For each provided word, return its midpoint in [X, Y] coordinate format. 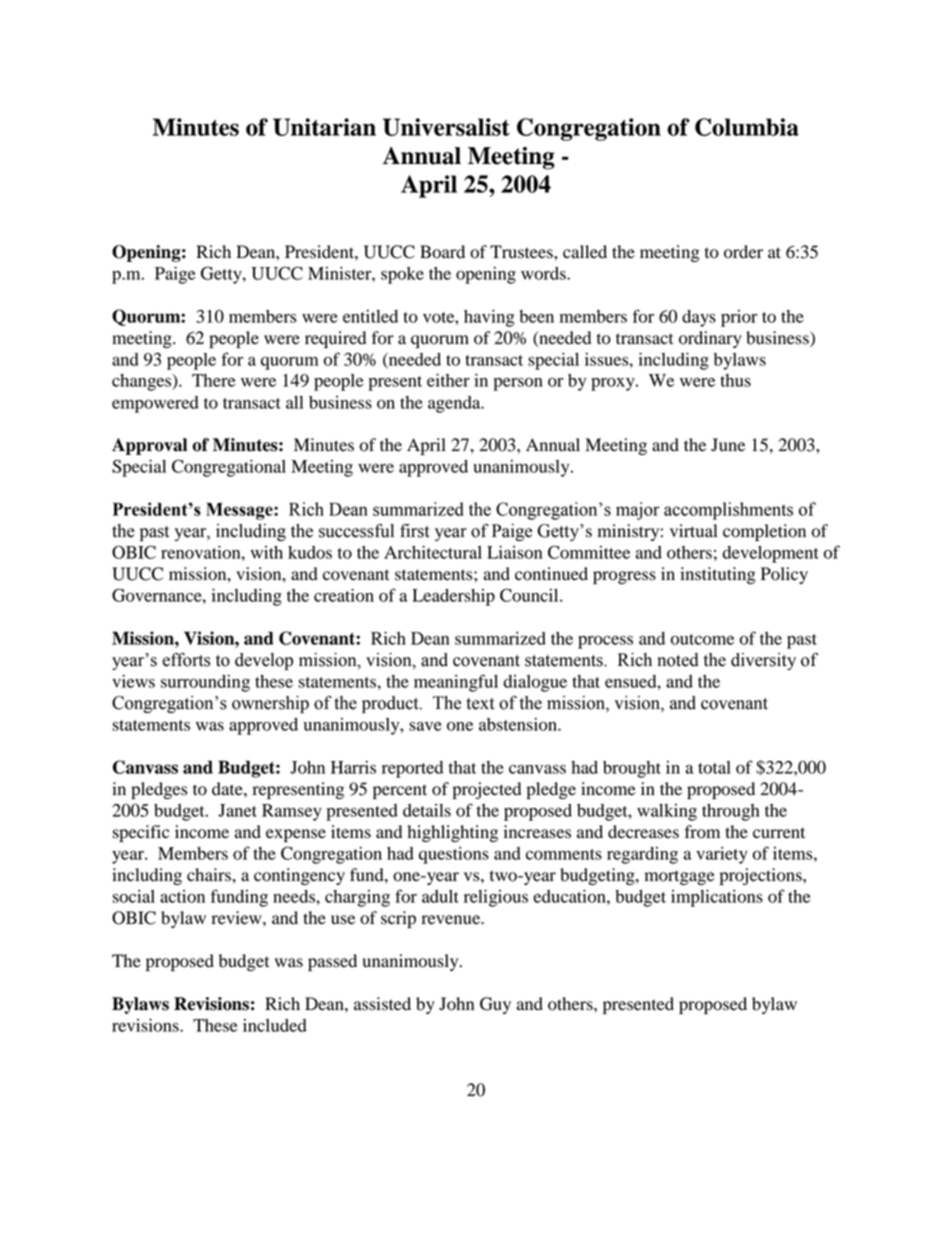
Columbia [747, 127]
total [714, 767]
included [275, 1025]
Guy [495, 1005]
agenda [455, 404]
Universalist [446, 127]
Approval [149, 446]
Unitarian [324, 127]
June [728, 445]
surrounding [205, 683]
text [480, 704]
